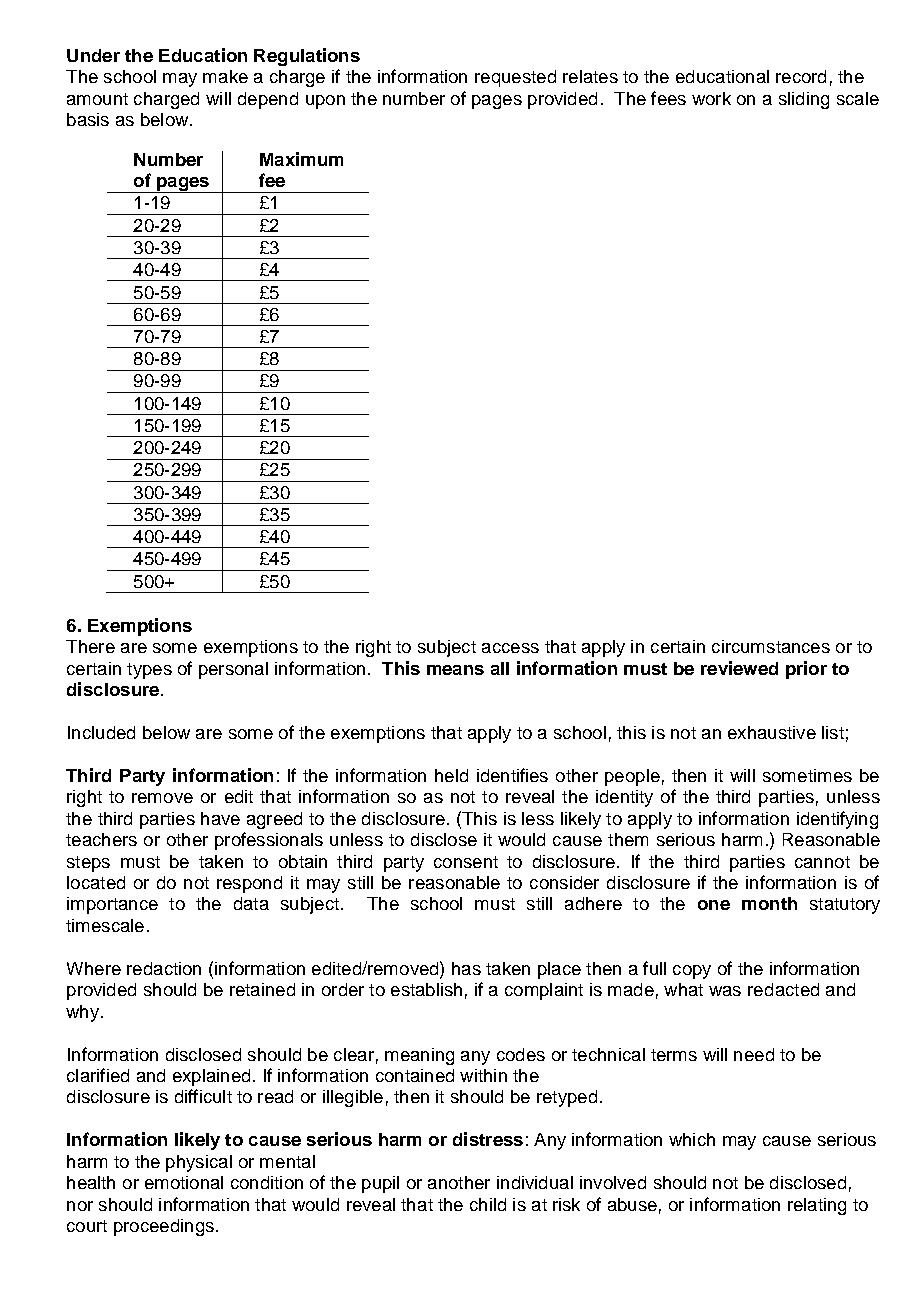 The image size is (924, 1308). I want to click on requested, so click(515, 78).
